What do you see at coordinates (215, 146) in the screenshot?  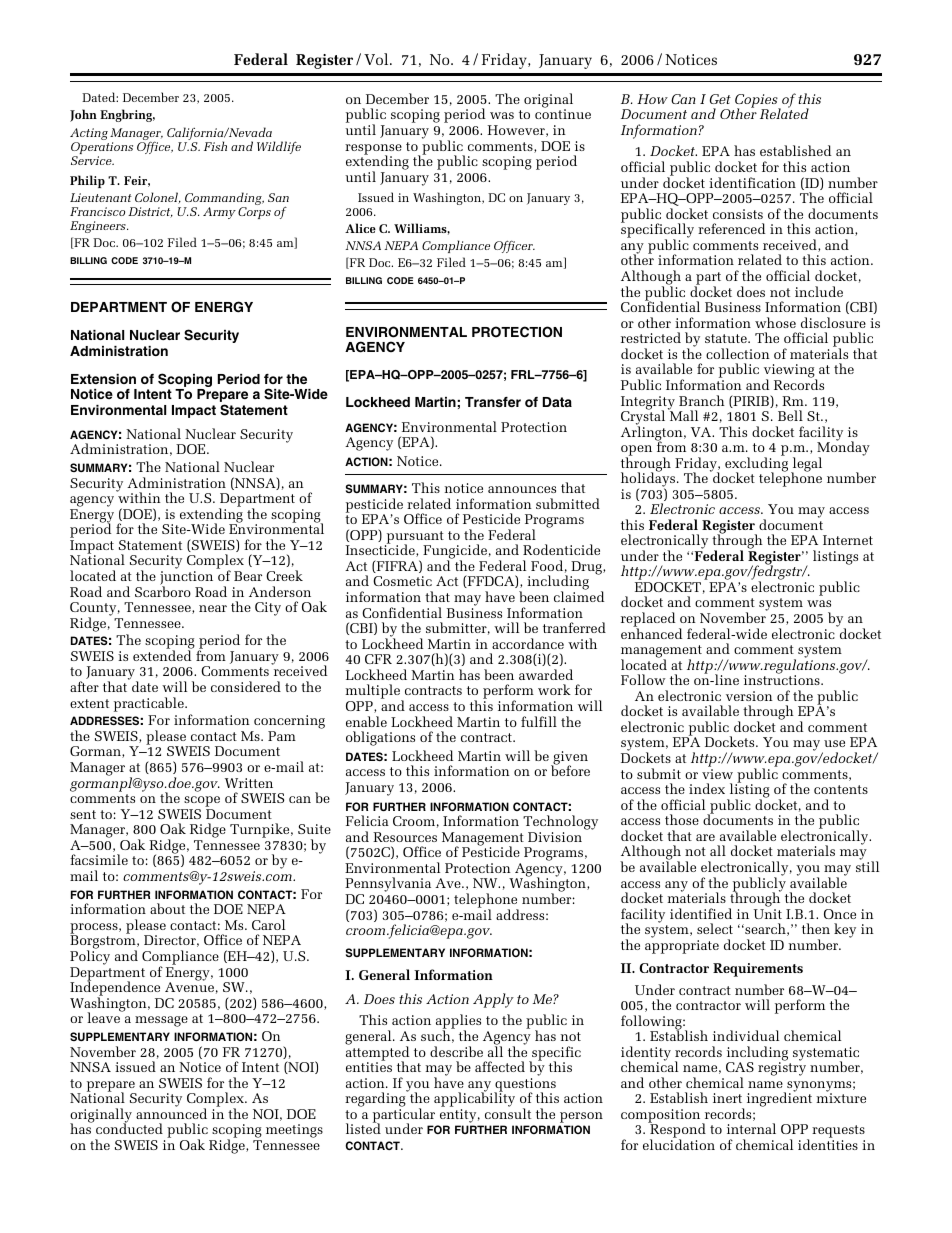 I see `Fish` at bounding box center [215, 146].
